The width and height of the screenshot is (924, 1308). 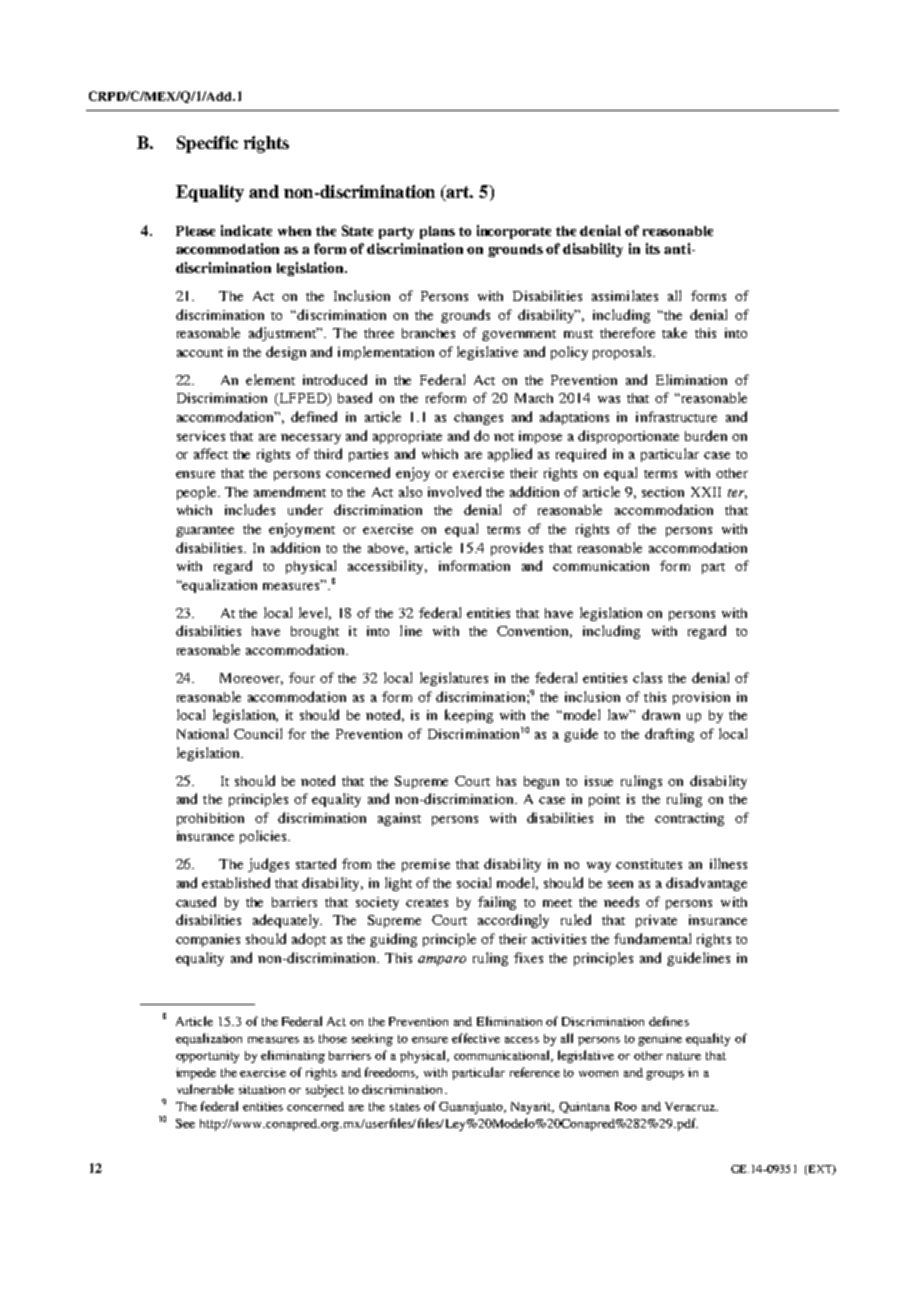 What do you see at coordinates (661, 714) in the screenshot?
I see `drawn` at bounding box center [661, 714].
